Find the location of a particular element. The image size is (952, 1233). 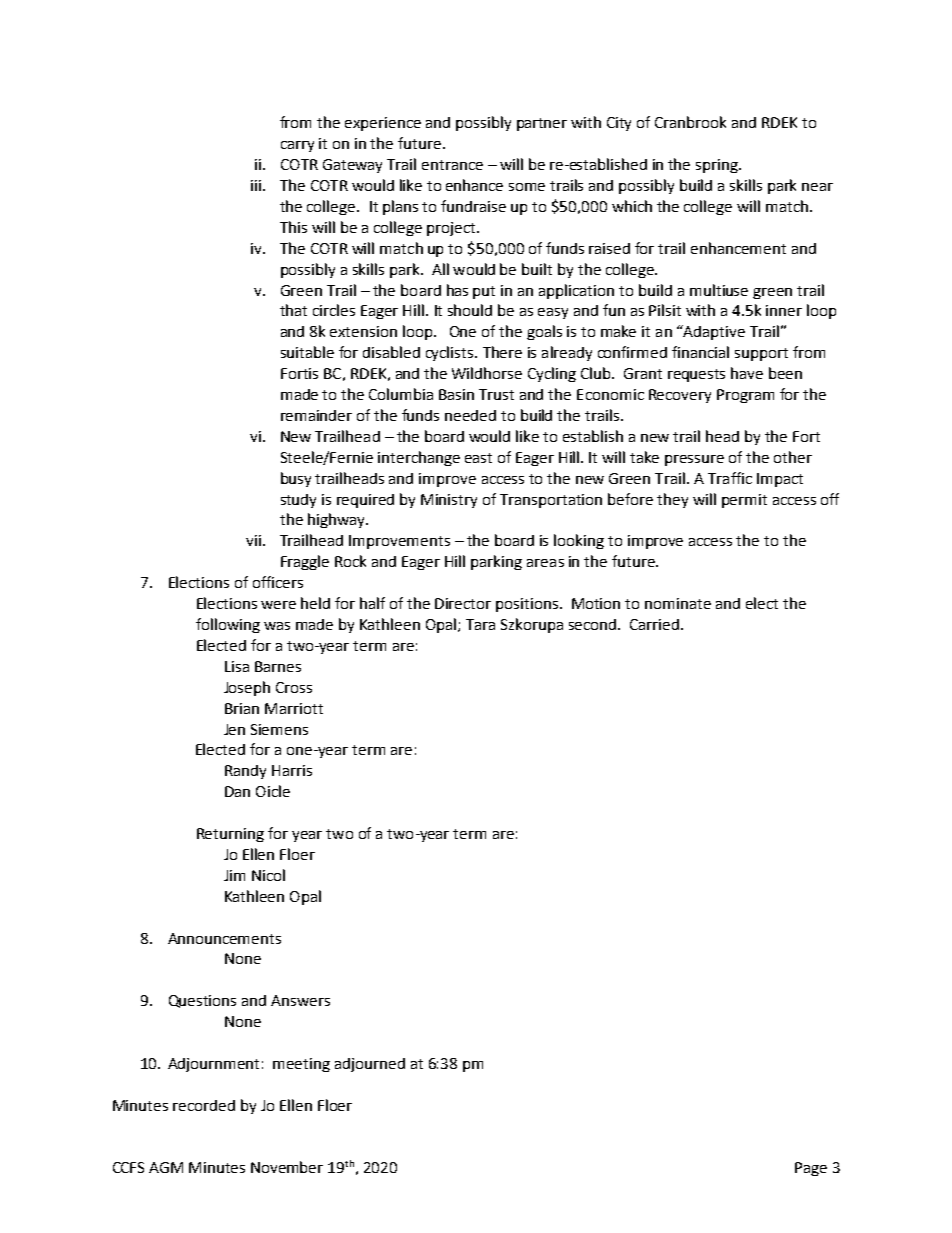

Lisa is located at coordinates (237, 666).
